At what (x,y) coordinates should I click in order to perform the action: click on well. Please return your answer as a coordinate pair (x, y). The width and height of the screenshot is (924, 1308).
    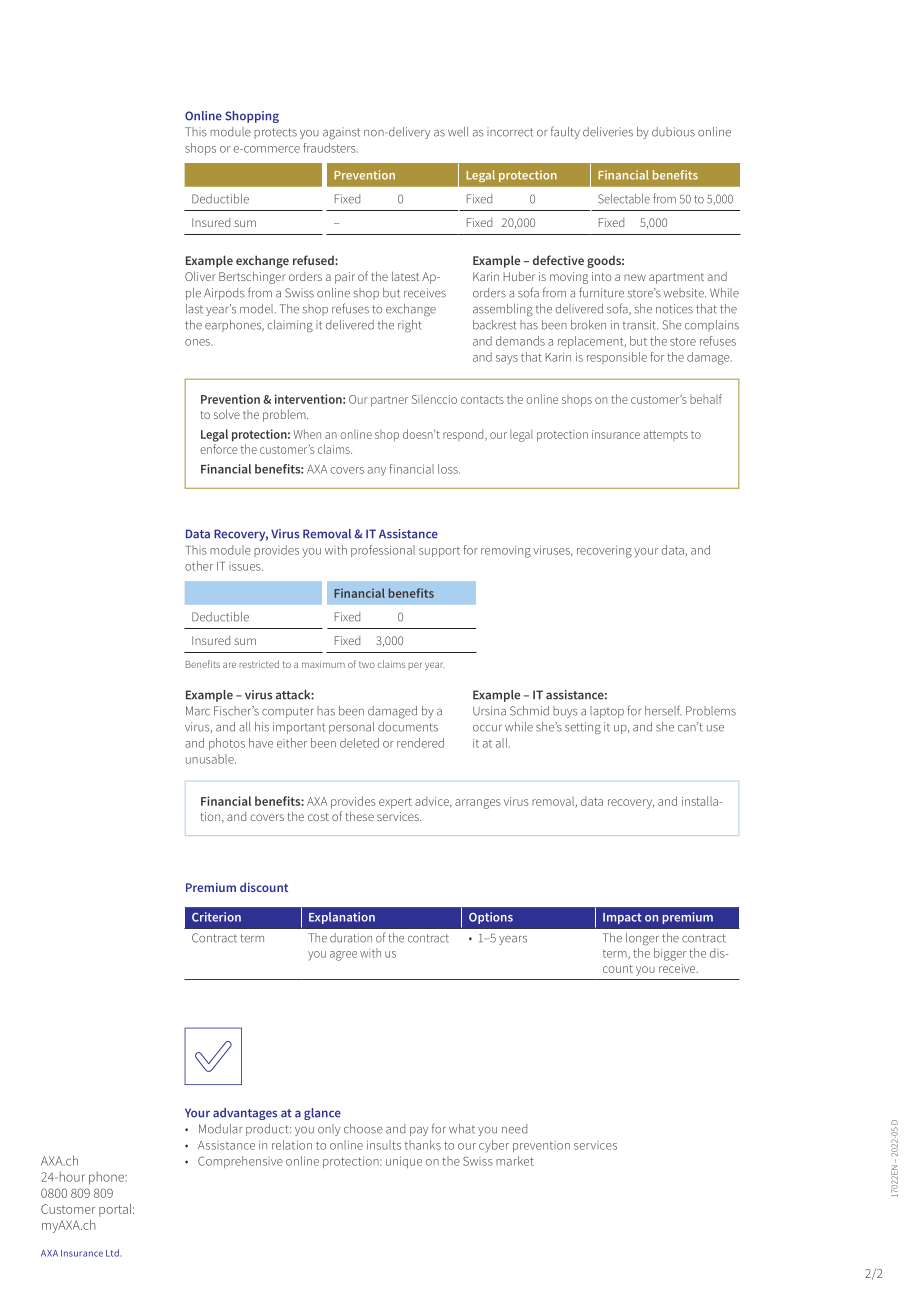
    Looking at the image, I should click on (458, 132).
